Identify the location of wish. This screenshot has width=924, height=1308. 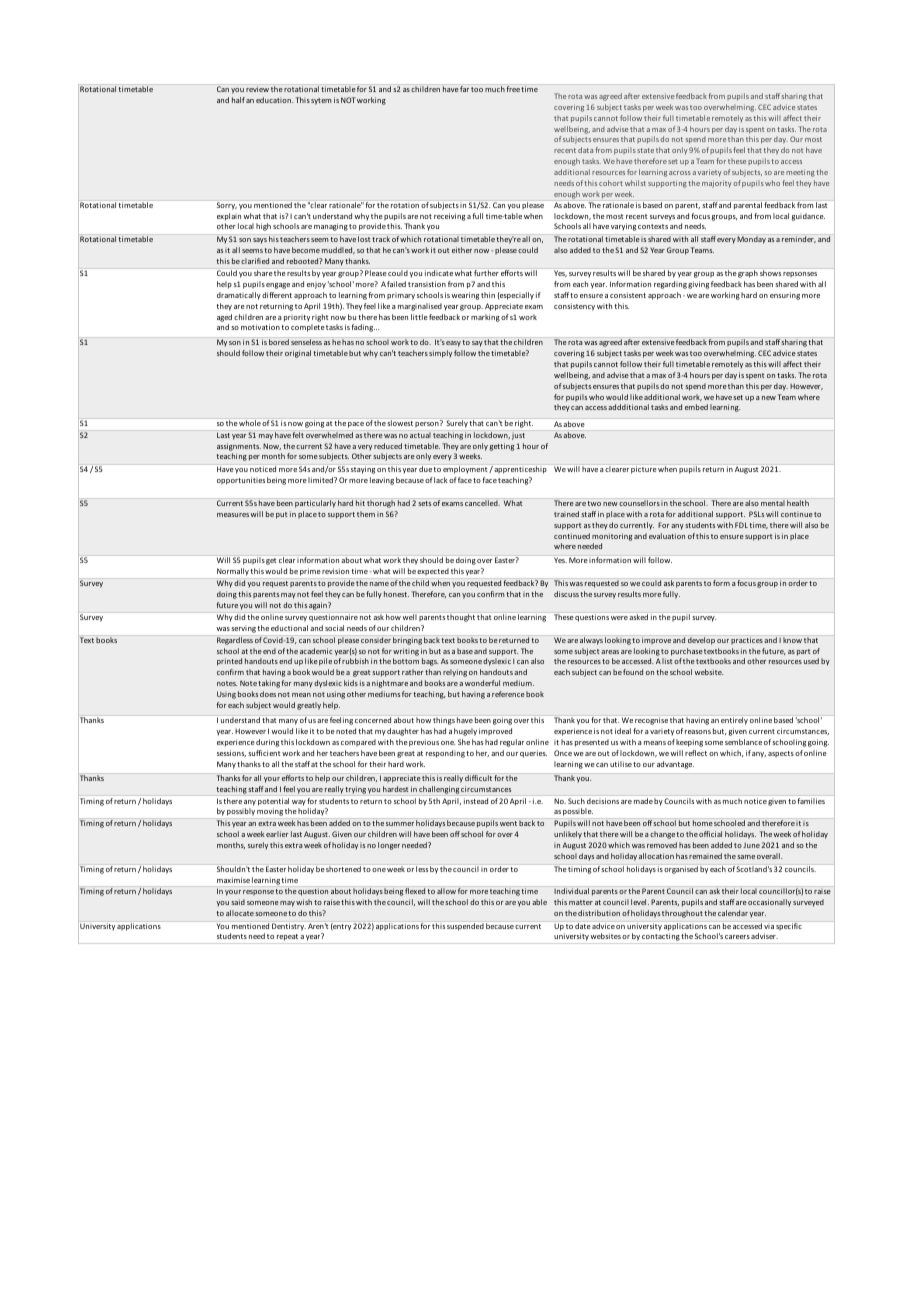
(304, 902).
